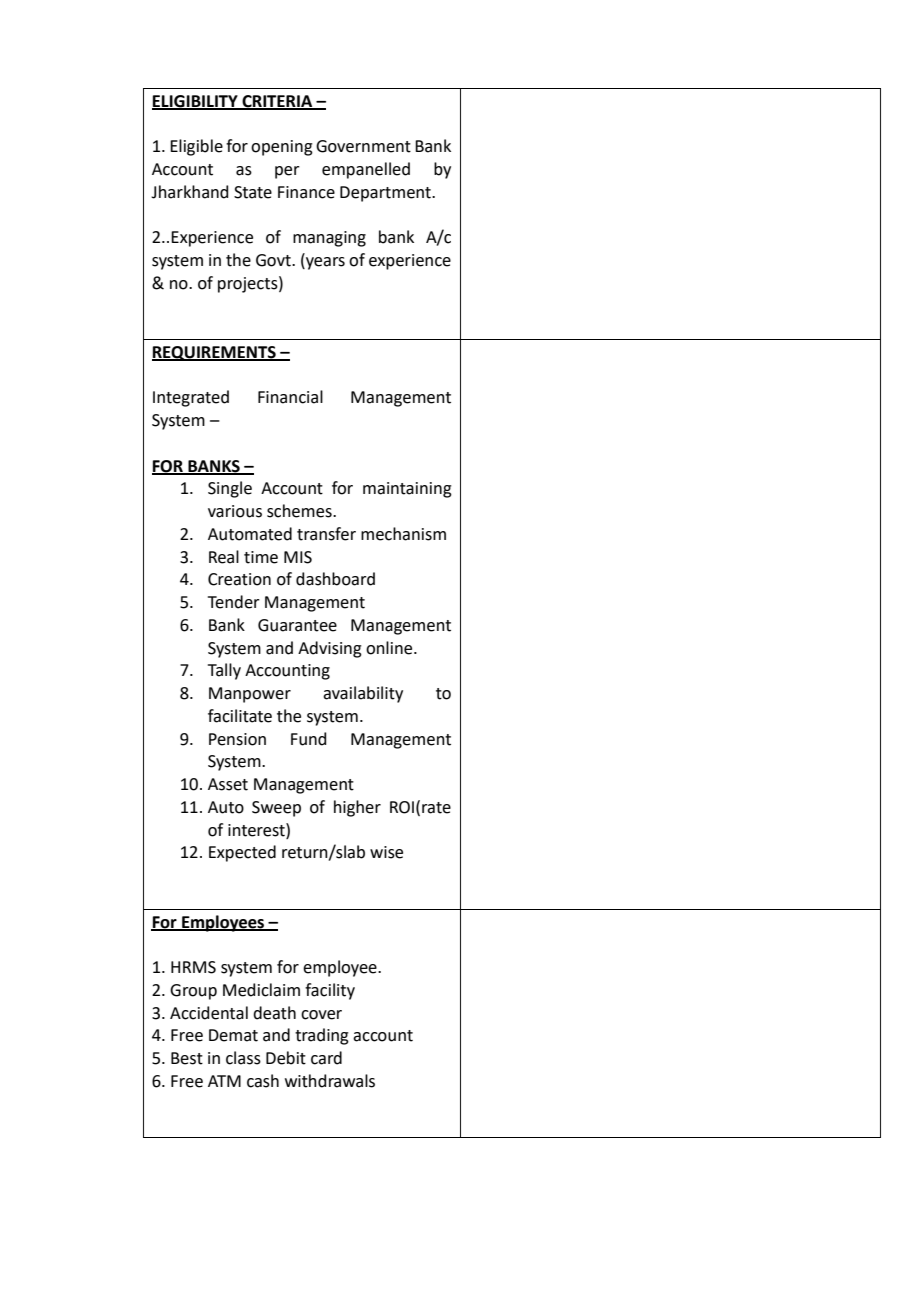 The image size is (924, 1308). What do you see at coordinates (196, 147) in the document?
I see `Eligible` at bounding box center [196, 147].
